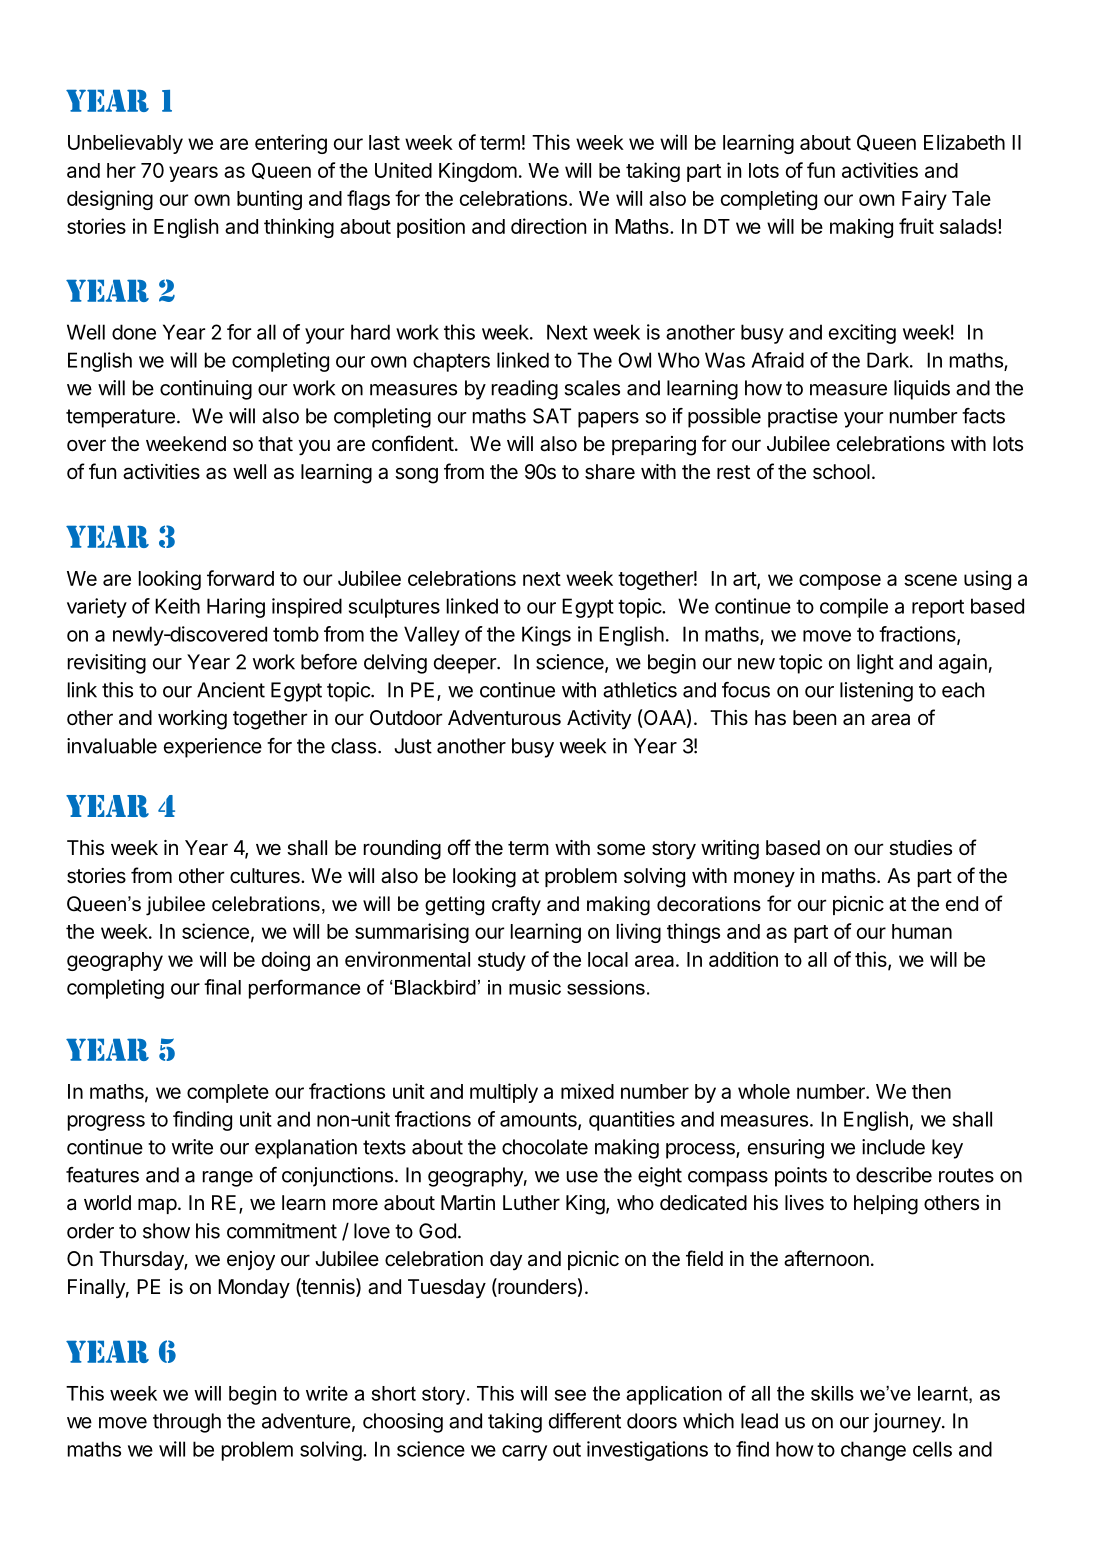 The height and width of the screenshot is (1548, 1095). Describe the element at coordinates (570, 1395) in the screenshot. I see `see` at that location.
